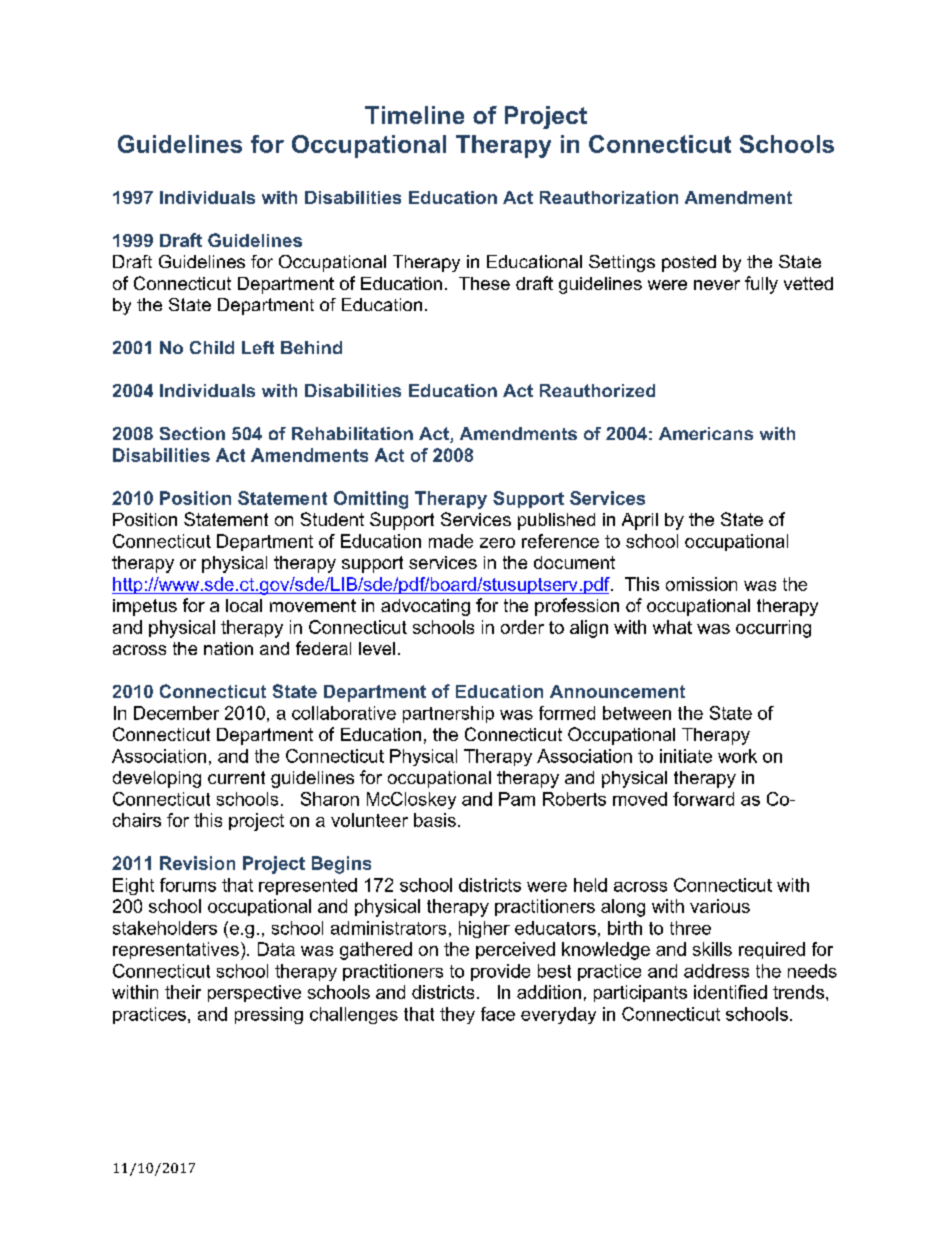  What do you see at coordinates (706, 433) in the screenshot?
I see `Americans` at bounding box center [706, 433].
